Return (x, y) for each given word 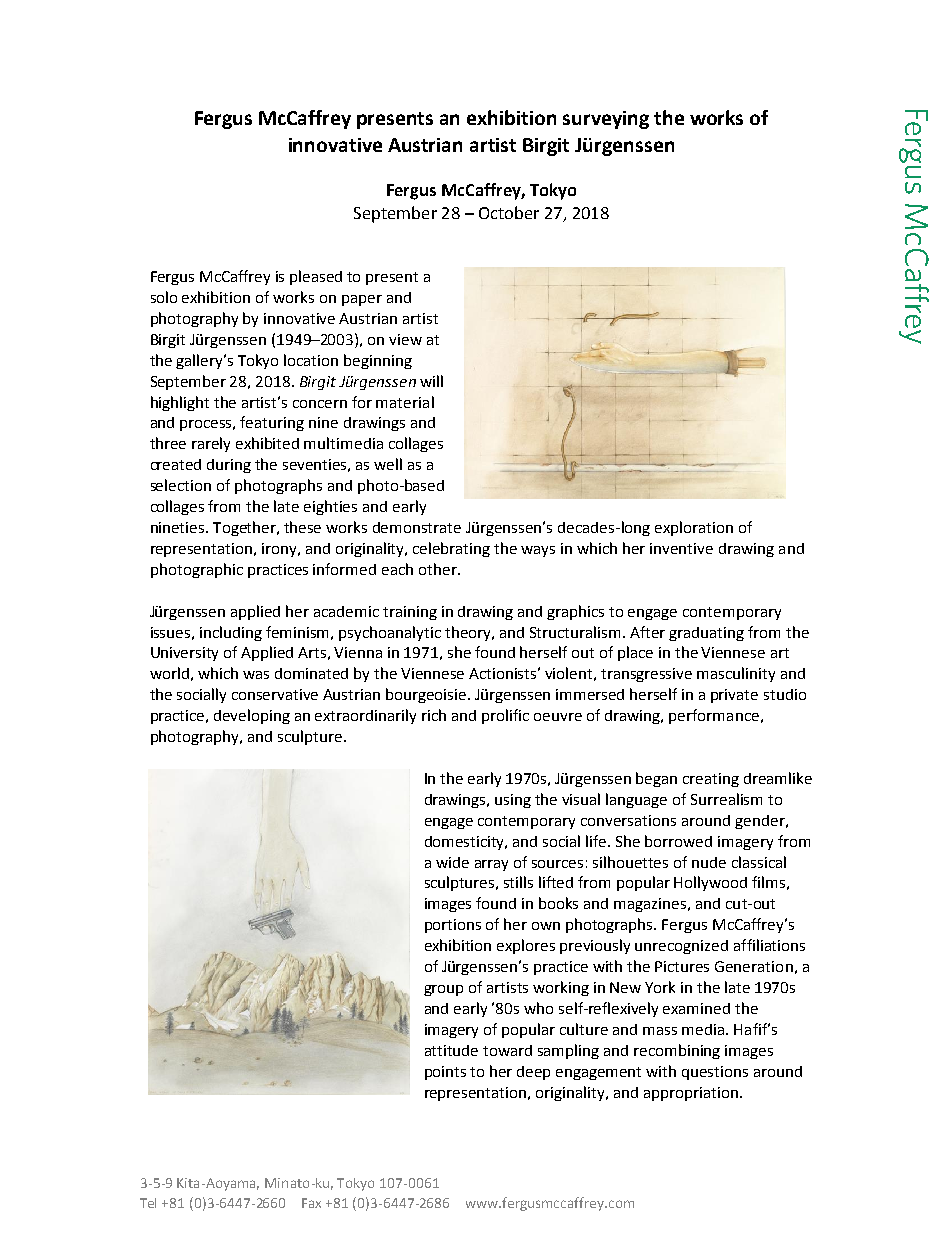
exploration (694, 528)
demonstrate (417, 527)
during (229, 466)
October (509, 212)
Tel (148, 1203)
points (445, 1073)
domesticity (466, 843)
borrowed (678, 841)
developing (252, 716)
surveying (606, 120)
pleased (316, 277)
